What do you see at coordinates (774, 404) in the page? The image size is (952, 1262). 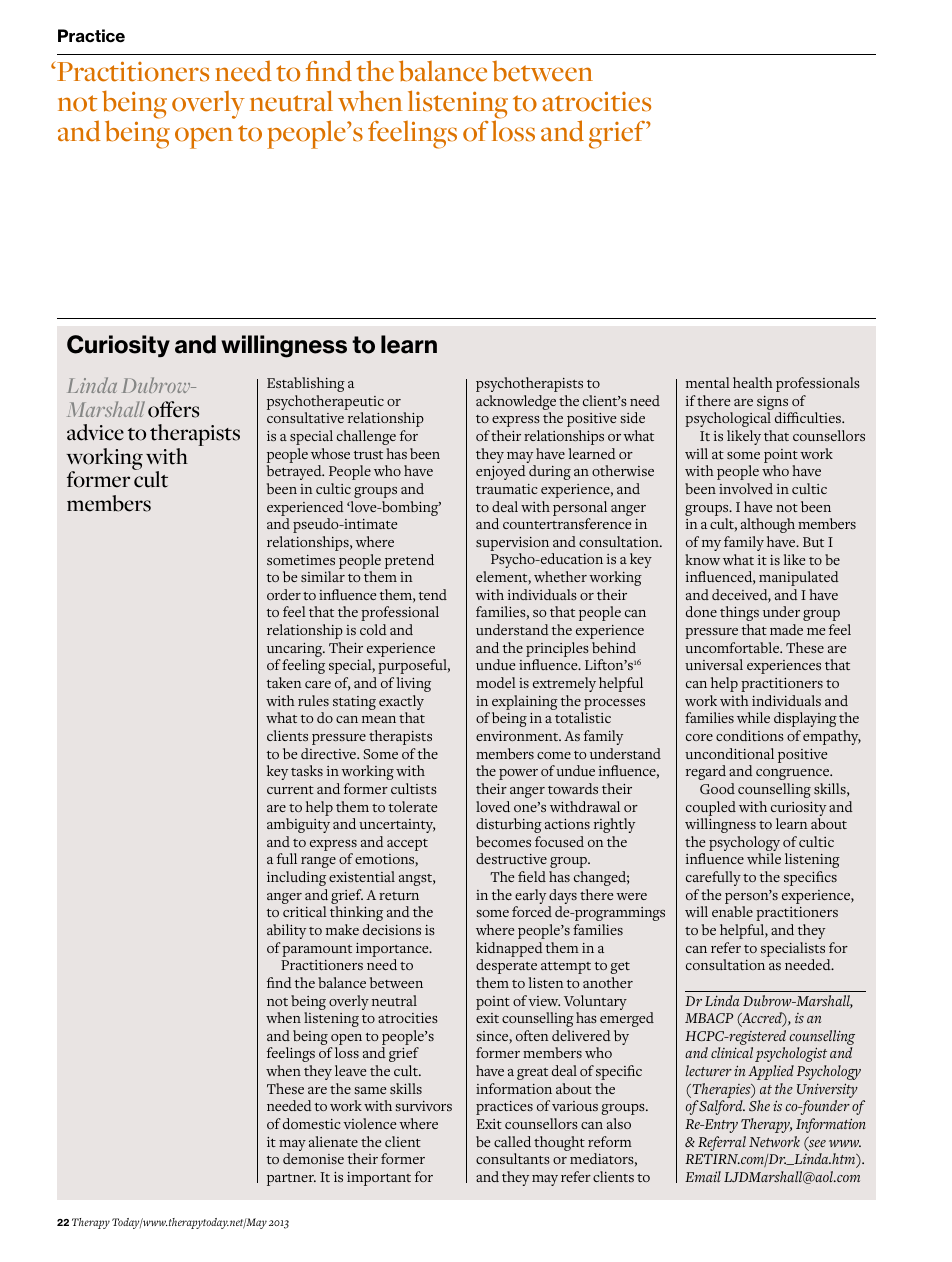 I see `signs` at bounding box center [774, 404].
